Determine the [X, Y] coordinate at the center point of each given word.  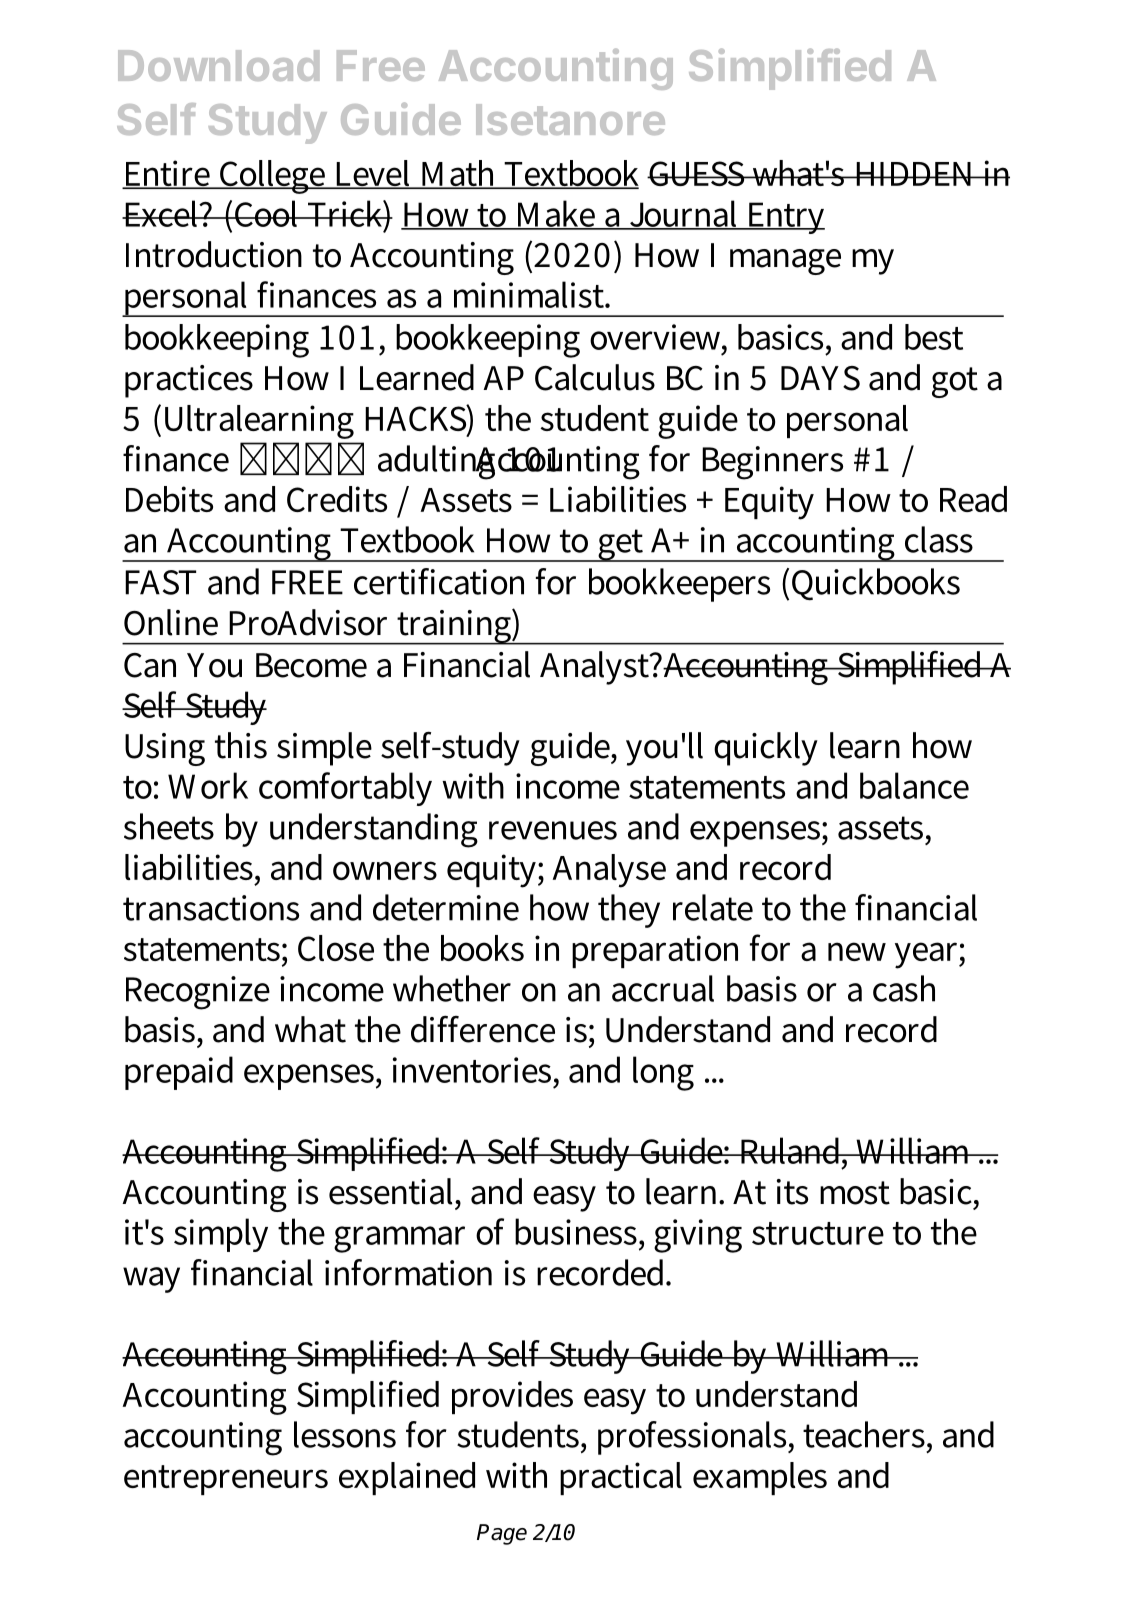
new [857, 951]
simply [221, 1235]
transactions [211, 908]
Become [311, 665]
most [855, 1193]
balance [914, 785]
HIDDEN [915, 174]
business [577, 1231]
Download [218, 65]
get [620, 545]
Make [555, 214]
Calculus [595, 377]
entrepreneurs [226, 1480]
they [629, 911]
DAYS [820, 378]
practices [189, 381]
